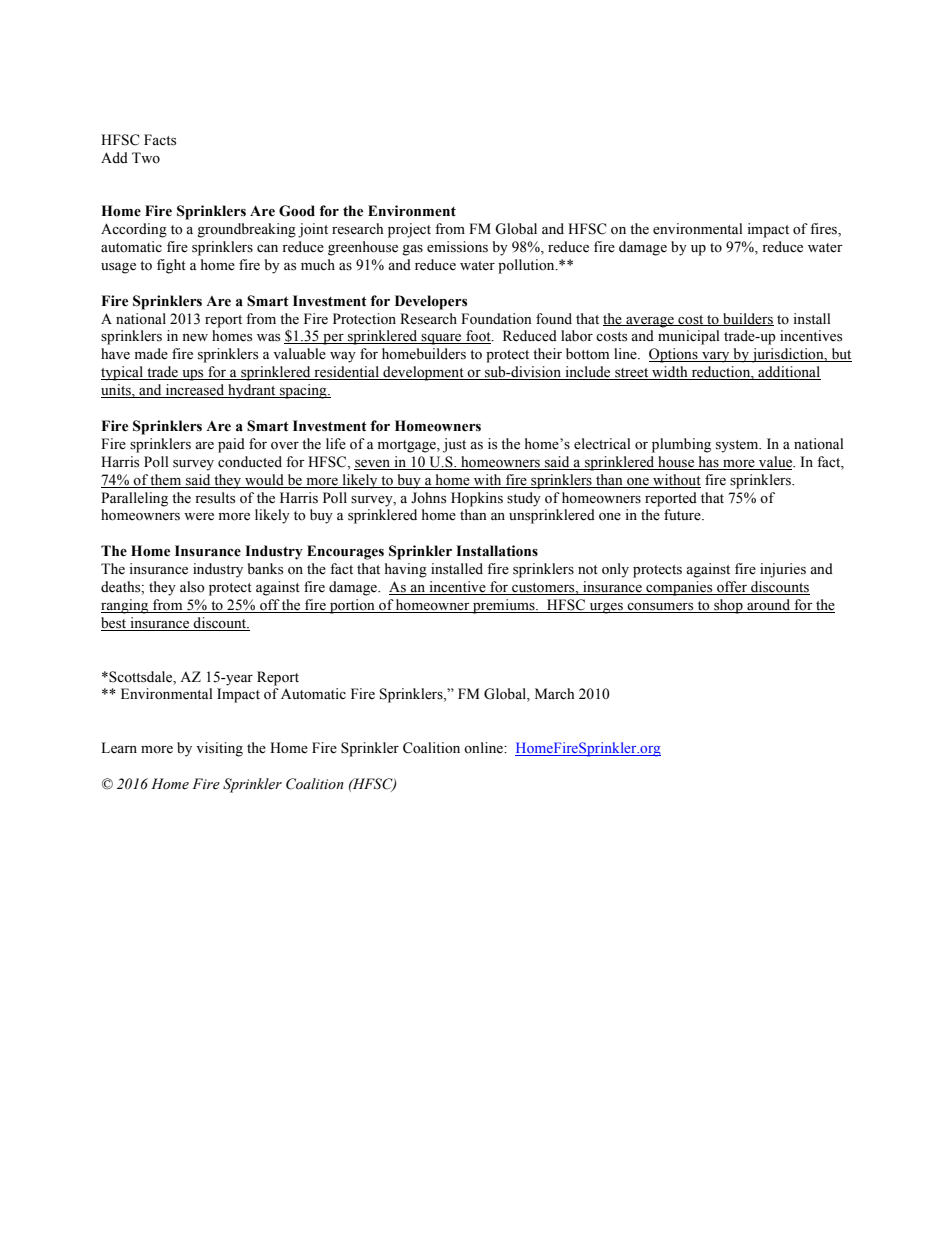 The height and width of the screenshot is (1233, 952). What do you see at coordinates (738, 446) in the screenshot?
I see `system` at bounding box center [738, 446].
